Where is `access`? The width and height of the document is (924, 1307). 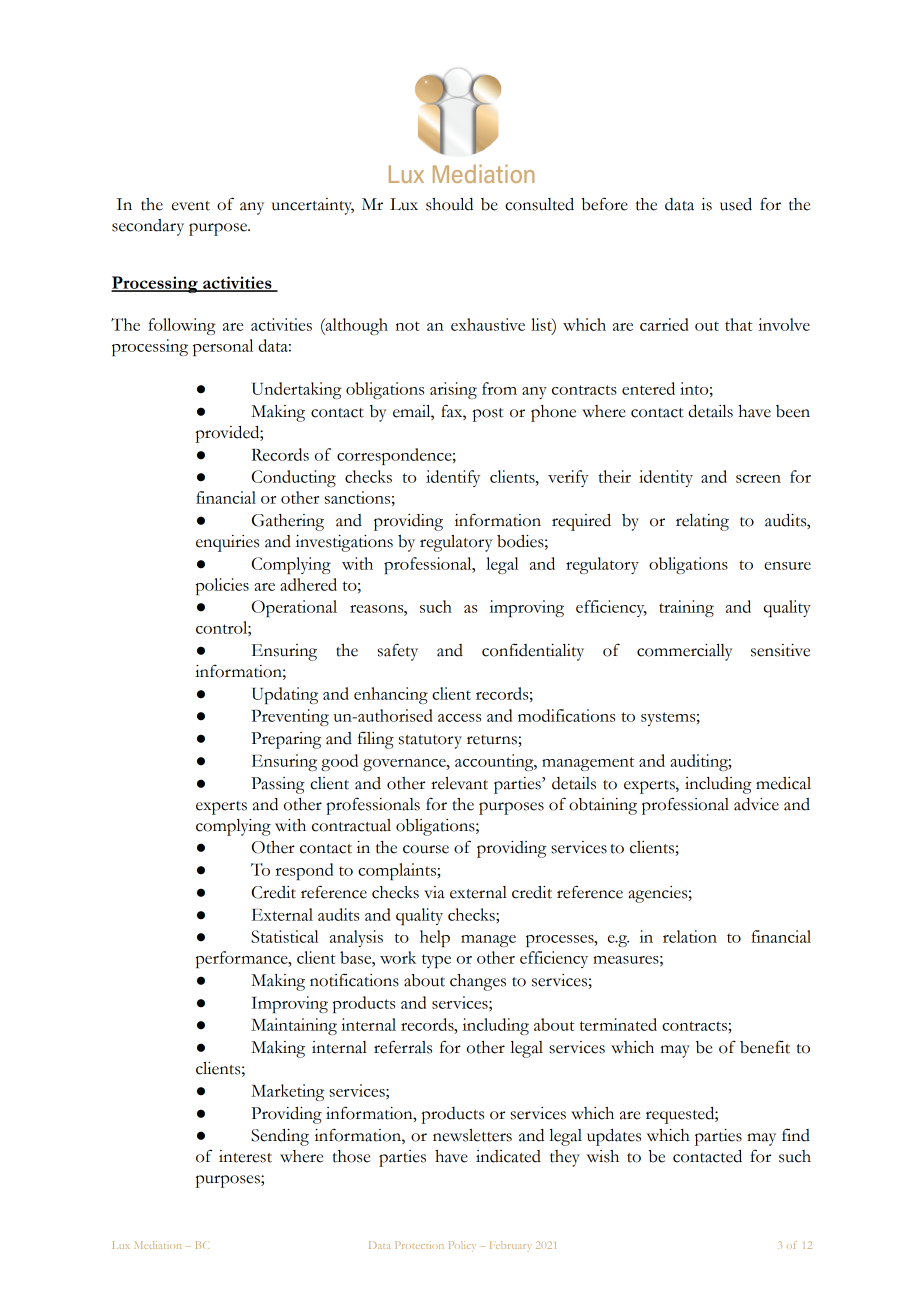
access is located at coordinates (459, 718).
